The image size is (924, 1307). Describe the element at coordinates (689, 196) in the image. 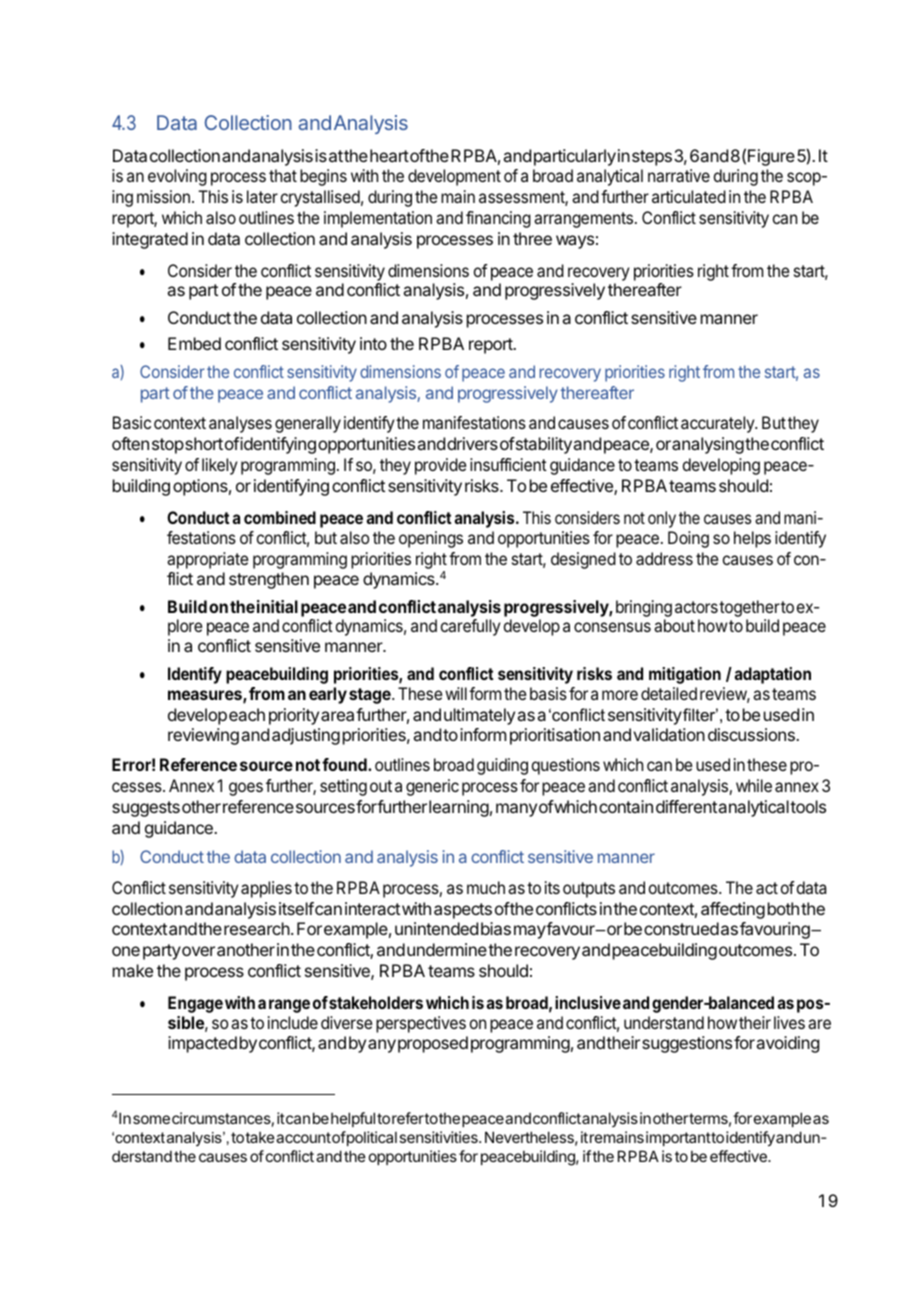

I see `articulated` at that location.
